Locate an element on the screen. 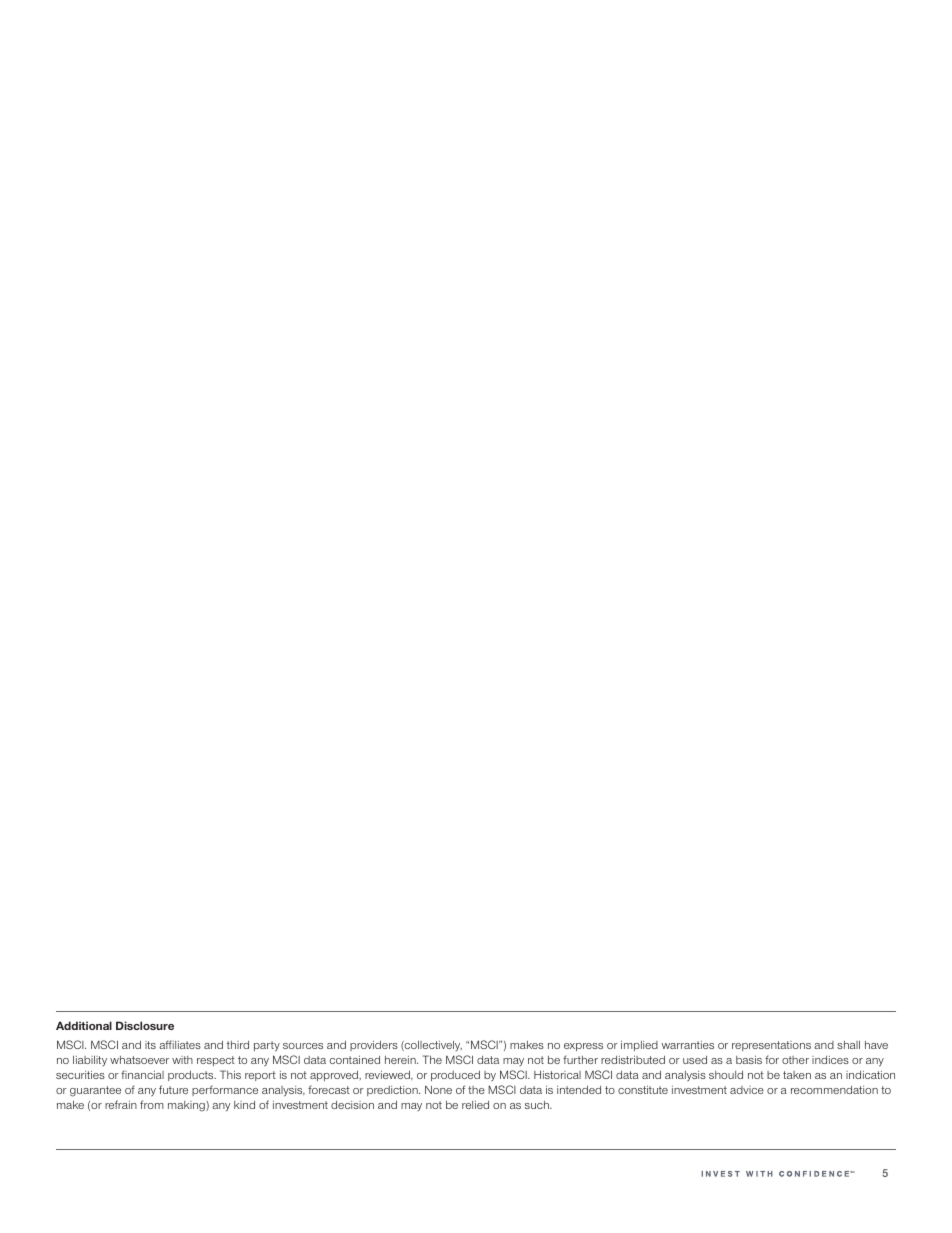  collectively is located at coordinates (432, 1046).
